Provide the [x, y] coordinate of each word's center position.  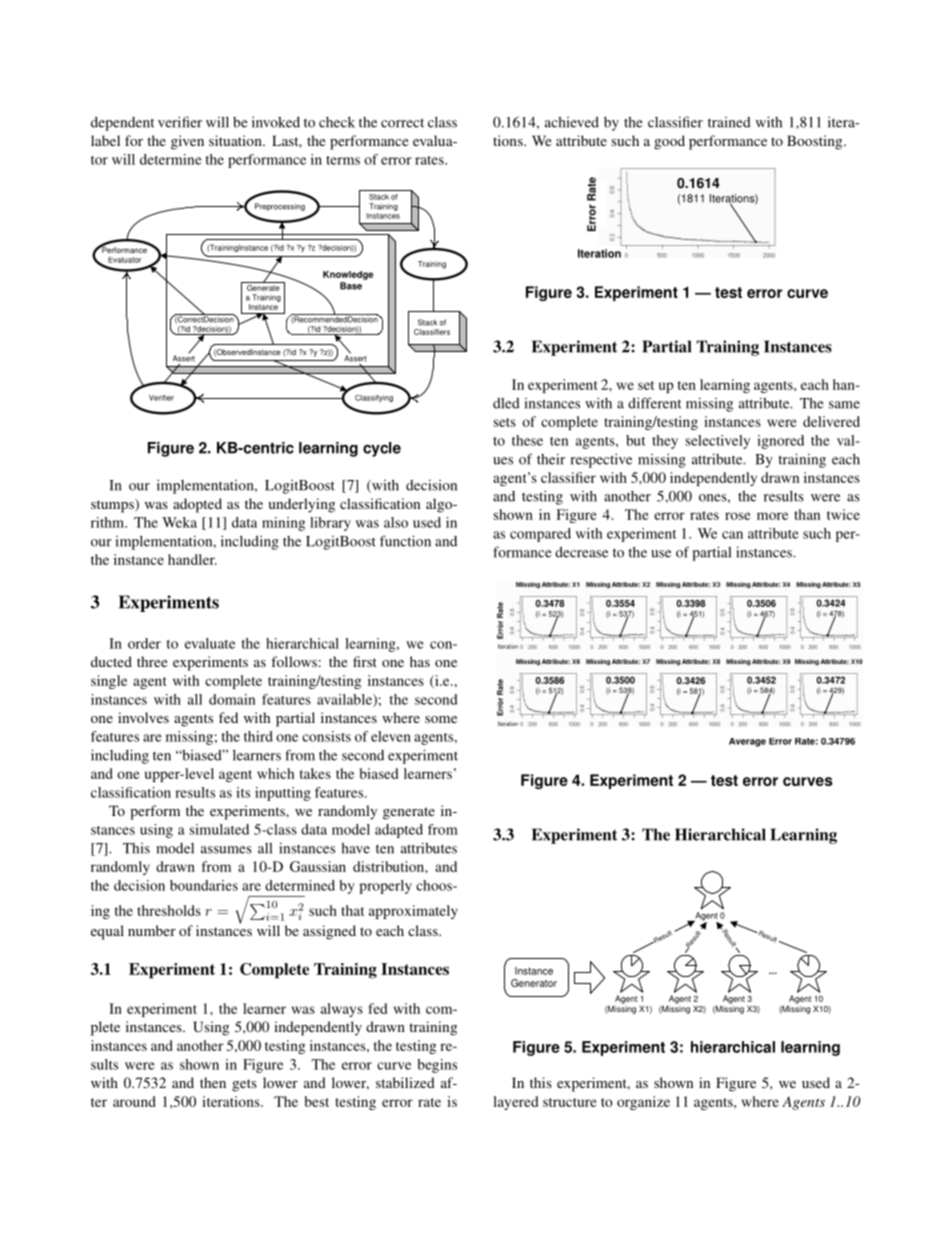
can [732, 535]
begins [437, 1066]
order [144, 643]
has [420, 661]
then [213, 1082]
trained [729, 122]
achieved [572, 122]
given [187, 142]
